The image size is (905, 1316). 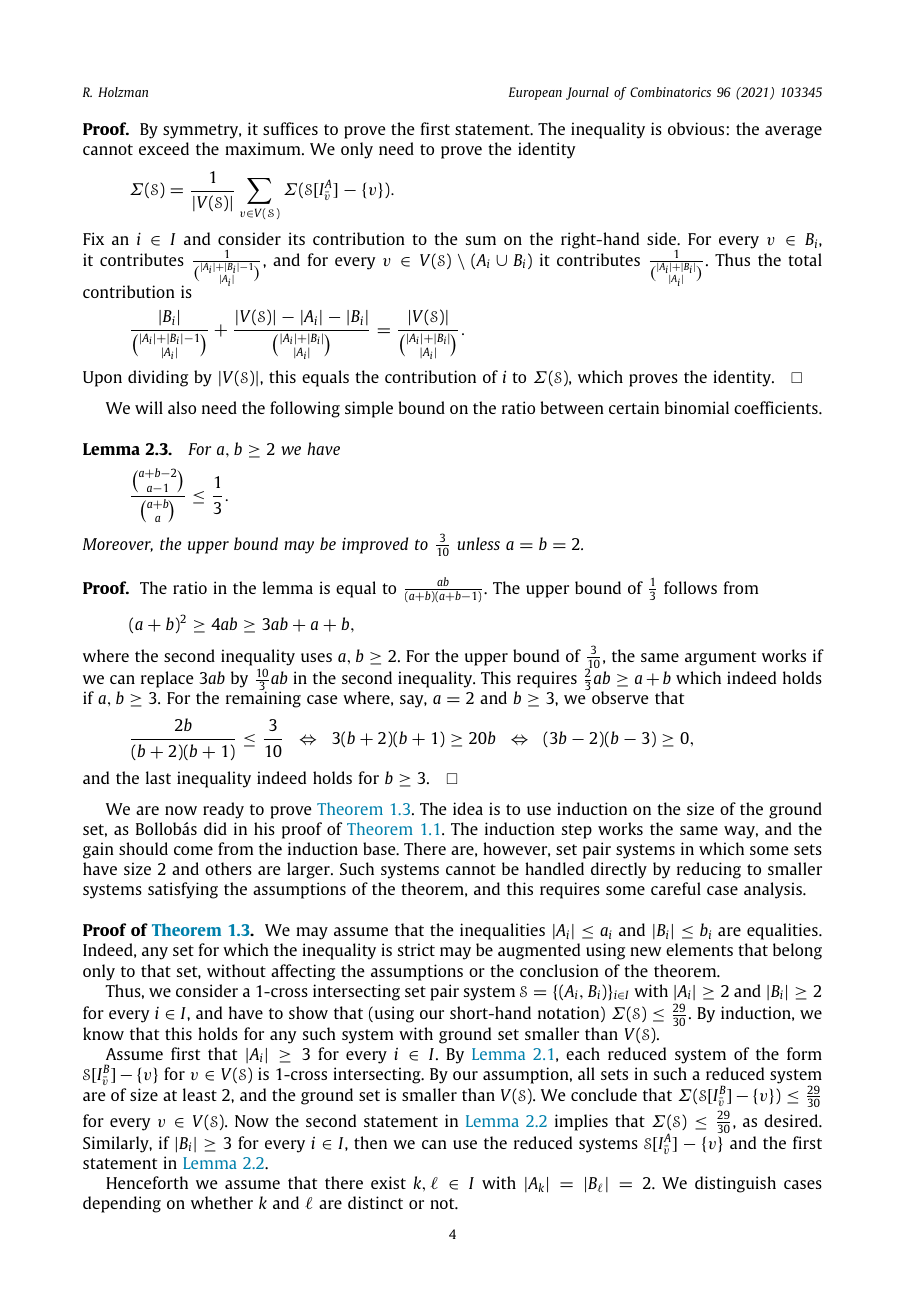 I want to click on argument, so click(x=720, y=658).
